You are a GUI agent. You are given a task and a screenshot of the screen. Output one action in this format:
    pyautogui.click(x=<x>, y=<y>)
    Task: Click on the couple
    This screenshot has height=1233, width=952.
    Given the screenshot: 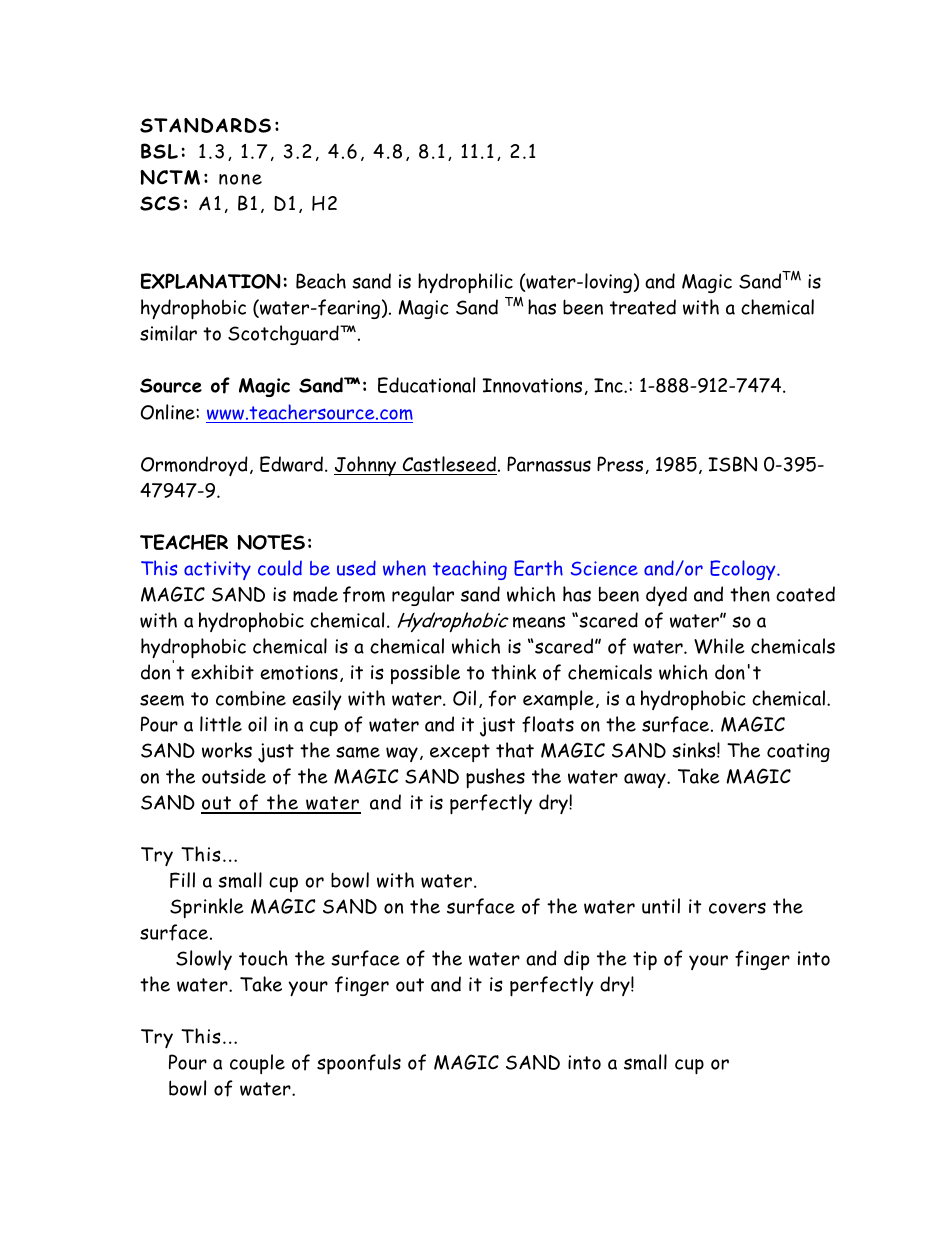 What is the action you would take?
    pyautogui.click(x=257, y=1064)
